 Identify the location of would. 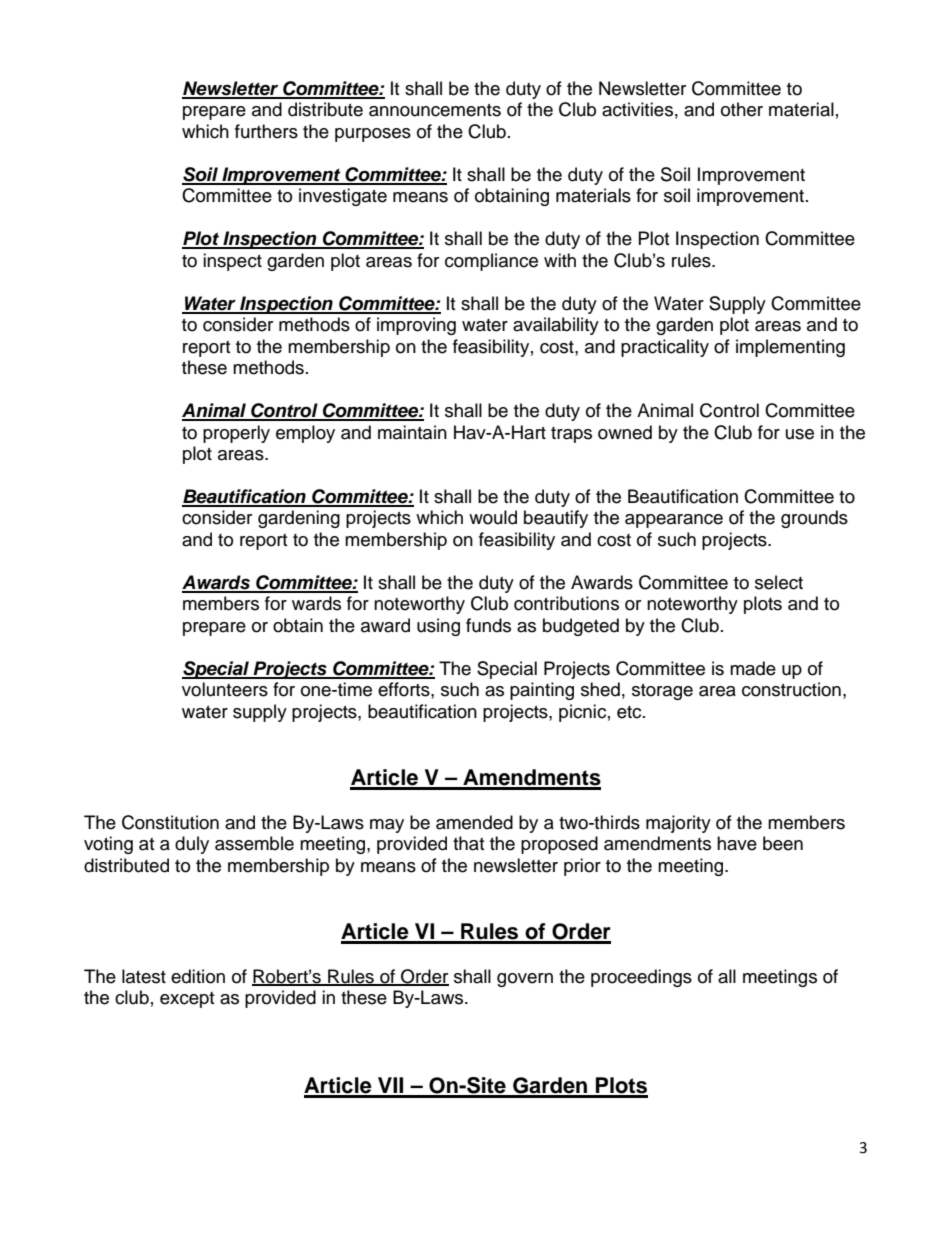
(493, 517).
